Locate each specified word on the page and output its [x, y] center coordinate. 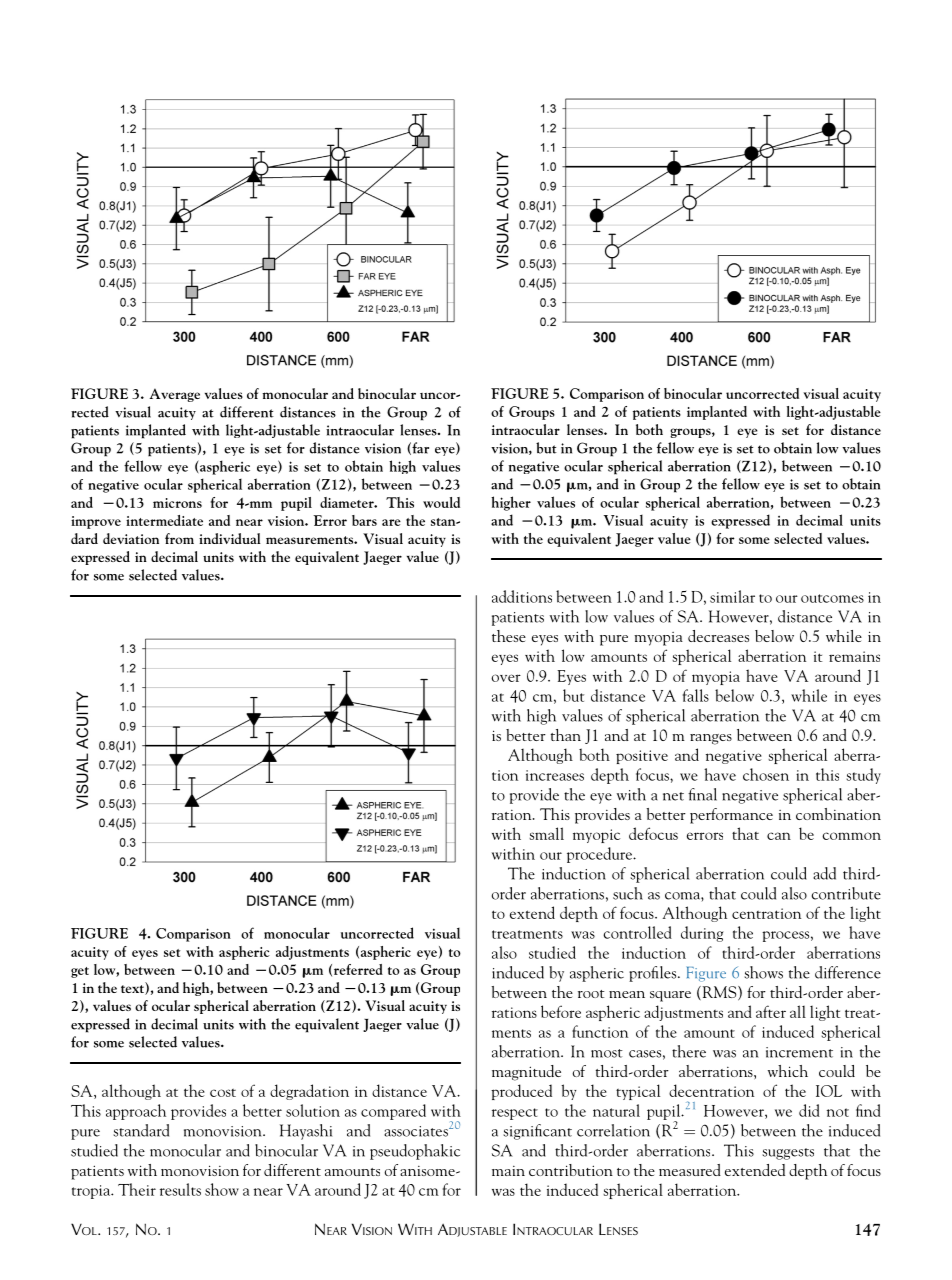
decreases [718, 636]
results [180, 1189]
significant [537, 1132]
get [80, 972]
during [702, 934]
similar [732, 596]
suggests [788, 1154]
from [179, 538]
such [628, 893]
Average [175, 395]
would [441, 502]
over [506, 678]
